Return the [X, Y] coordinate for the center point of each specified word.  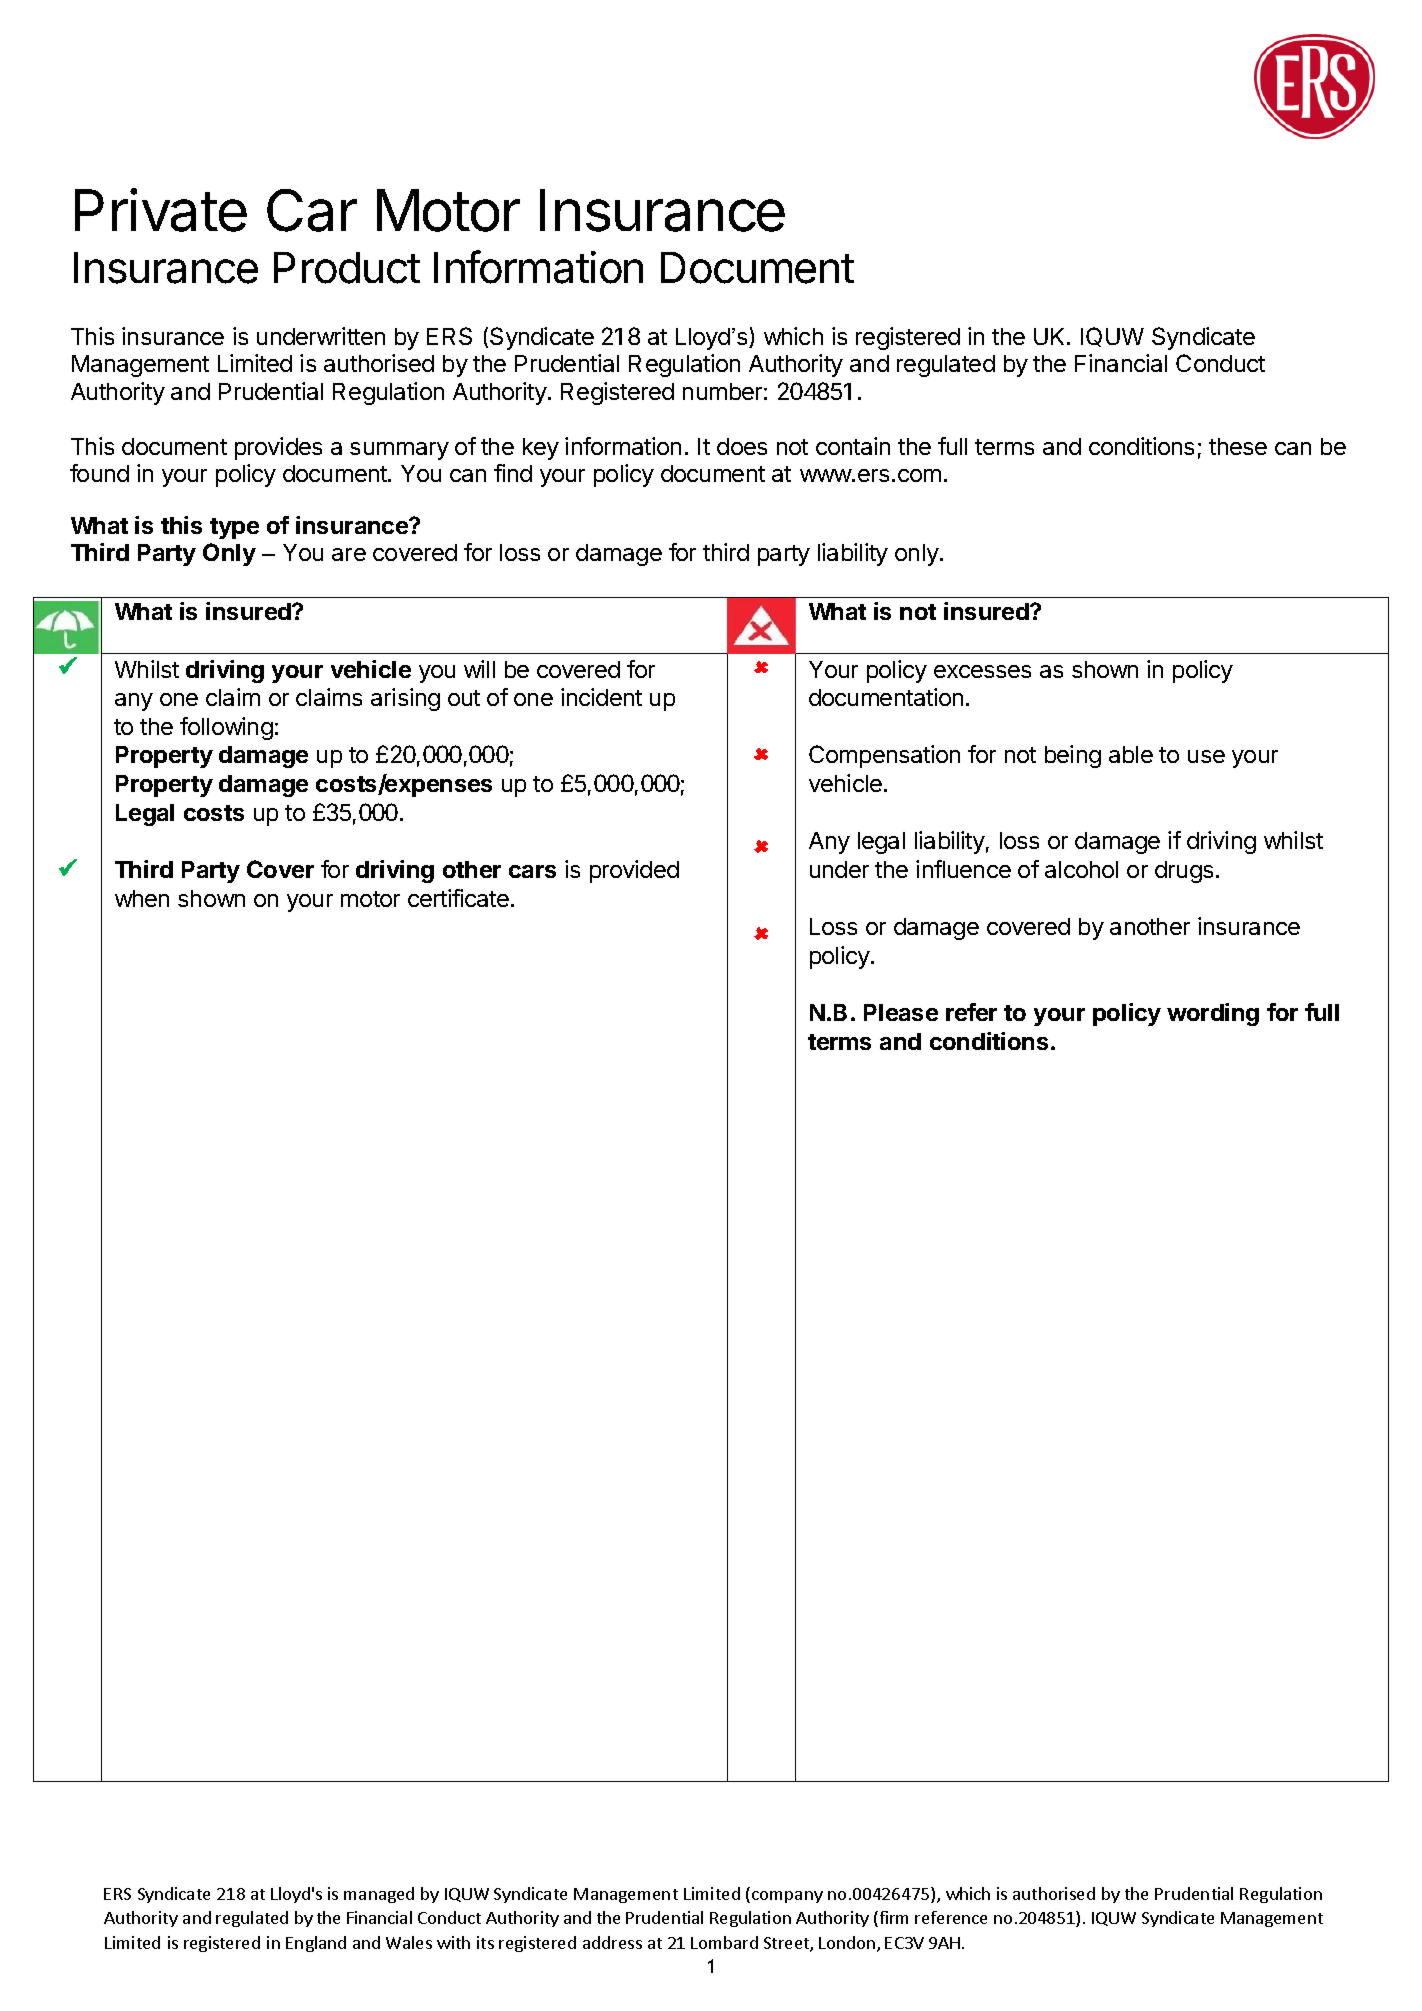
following [226, 728]
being [1073, 756]
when [142, 898]
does [742, 446]
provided [634, 871]
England [316, 1944]
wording [1213, 1014]
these [1238, 446]
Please [901, 1012]
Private [161, 210]
